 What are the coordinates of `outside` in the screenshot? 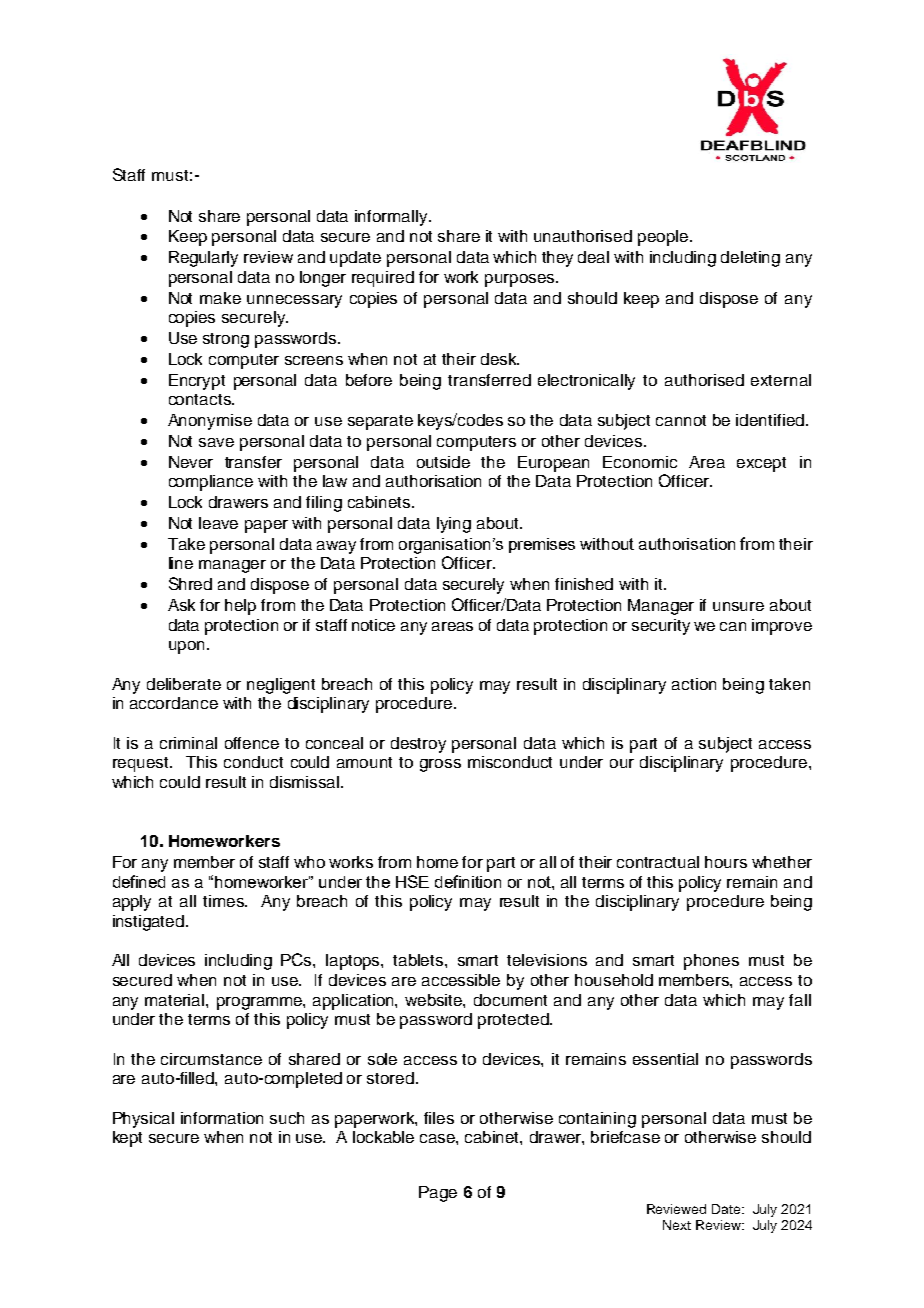 It's located at (443, 462).
